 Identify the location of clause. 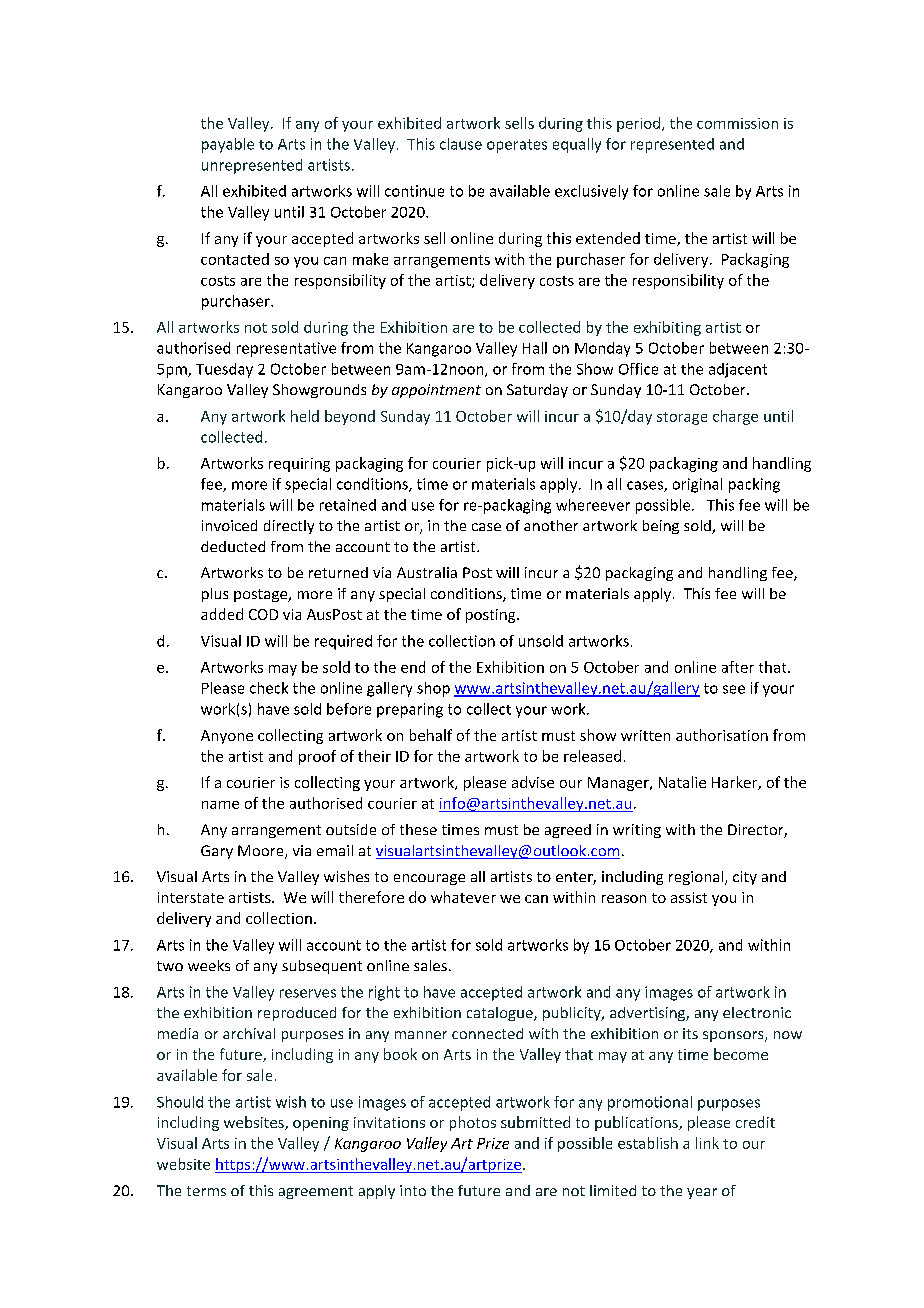
(461, 144).
